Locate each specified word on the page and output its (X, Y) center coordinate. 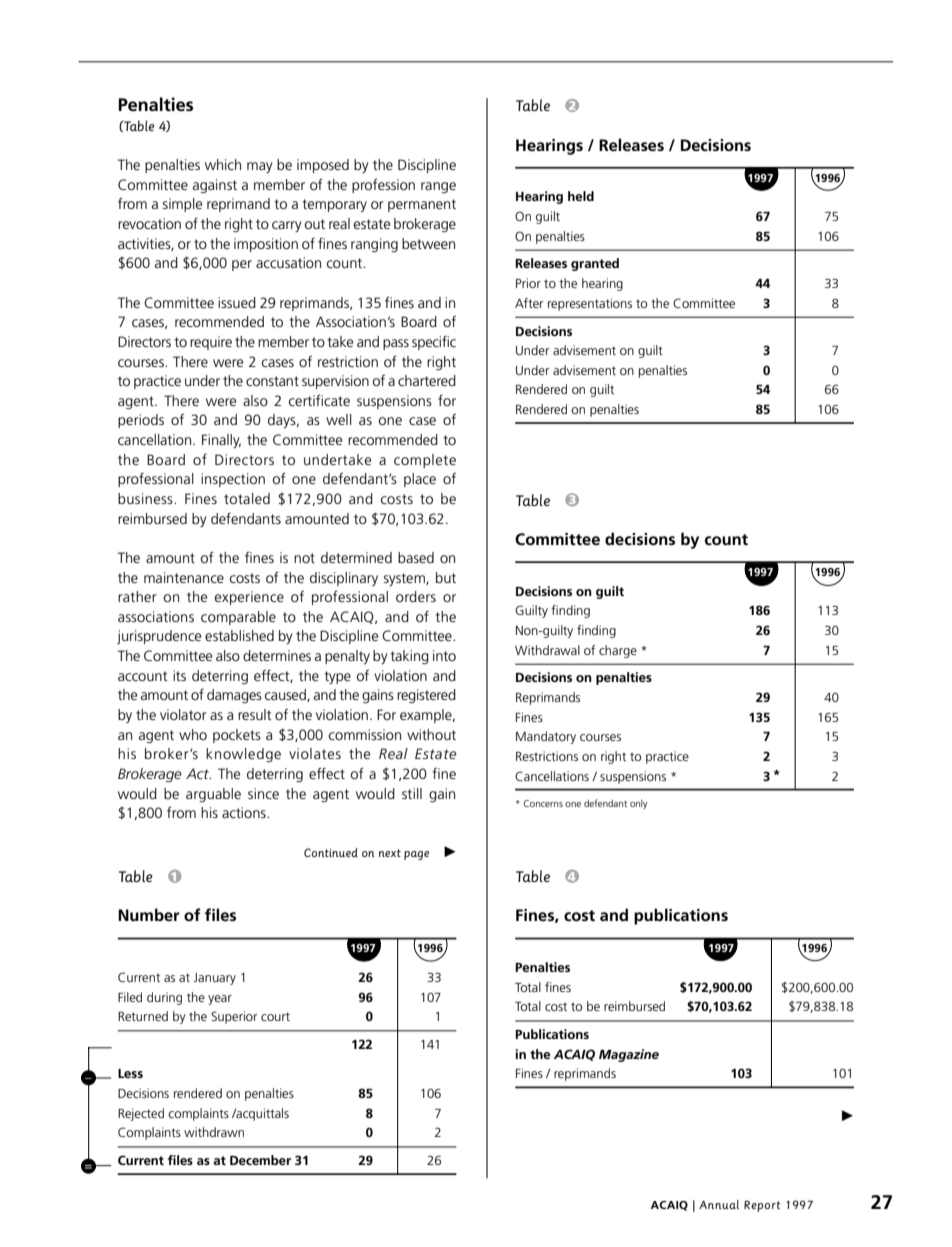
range (438, 187)
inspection (233, 480)
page (416, 855)
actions (245, 812)
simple (182, 205)
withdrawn (214, 1132)
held (581, 196)
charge (618, 651)
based (416, 557)
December (260, 1160)
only (639, 804)
